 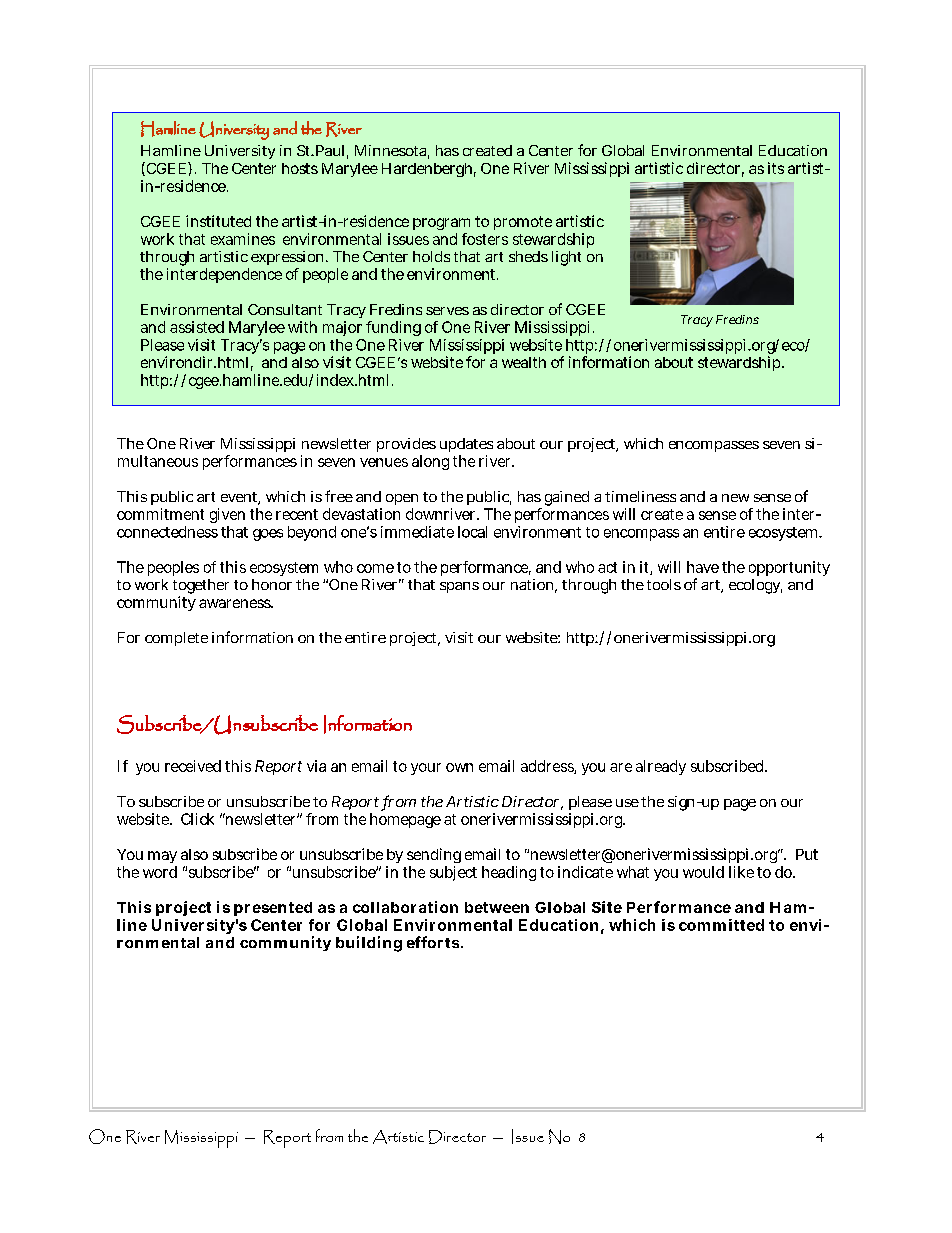 I want to click on hosts, so click(x=300, y=168).
